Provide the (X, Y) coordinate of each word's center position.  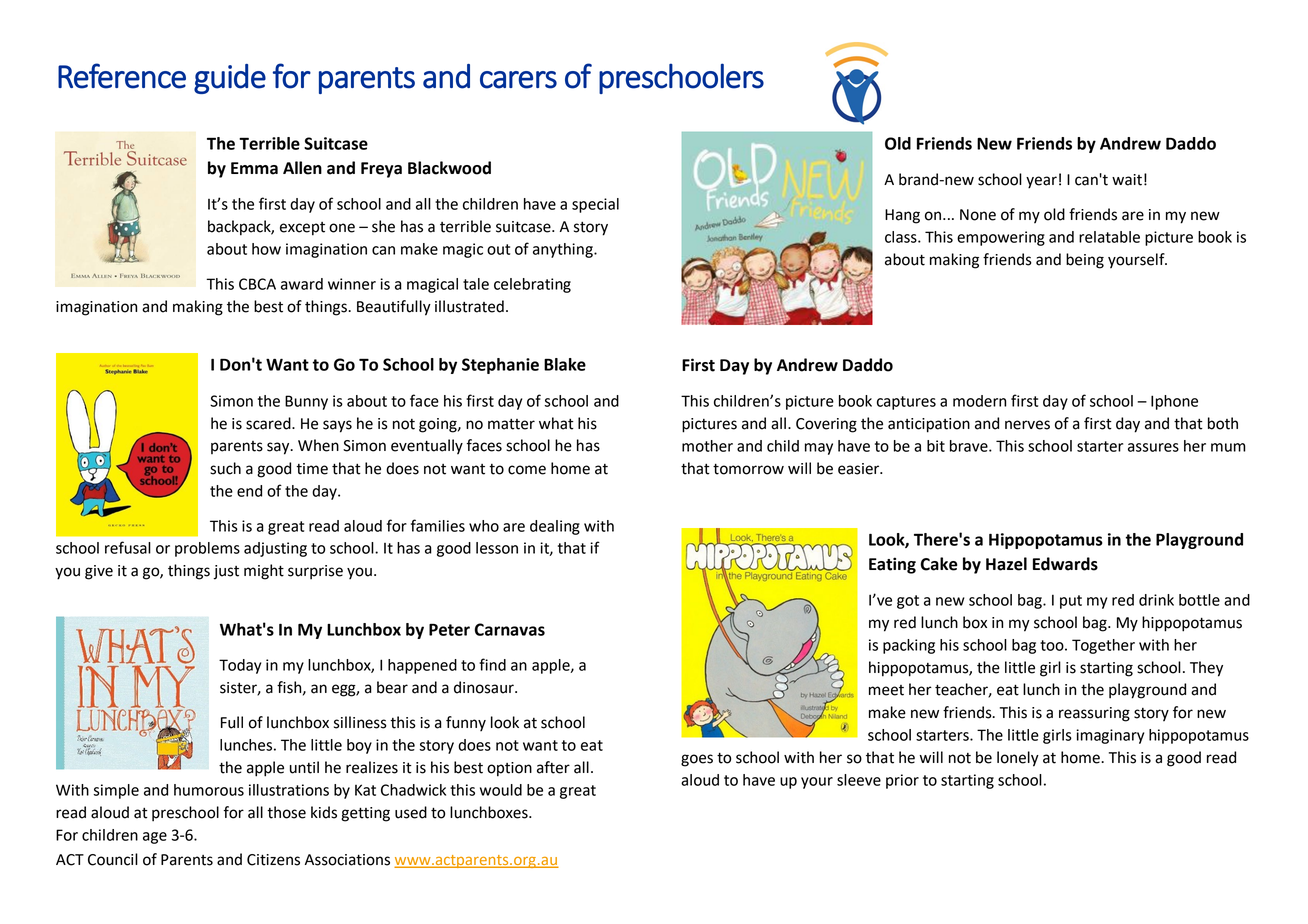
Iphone (1174, 402)
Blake (565, 364)
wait (1127, 180)
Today (240, 666)
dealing (555, 527)
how (266, 249)
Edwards (1065, 564)
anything (564, 250)
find (492, 664)
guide (230, 79)
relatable (1109, 237)
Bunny (306, 402)
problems (207, 549)
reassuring (1094, 714)
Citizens (273, 860)
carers (518, 80)
